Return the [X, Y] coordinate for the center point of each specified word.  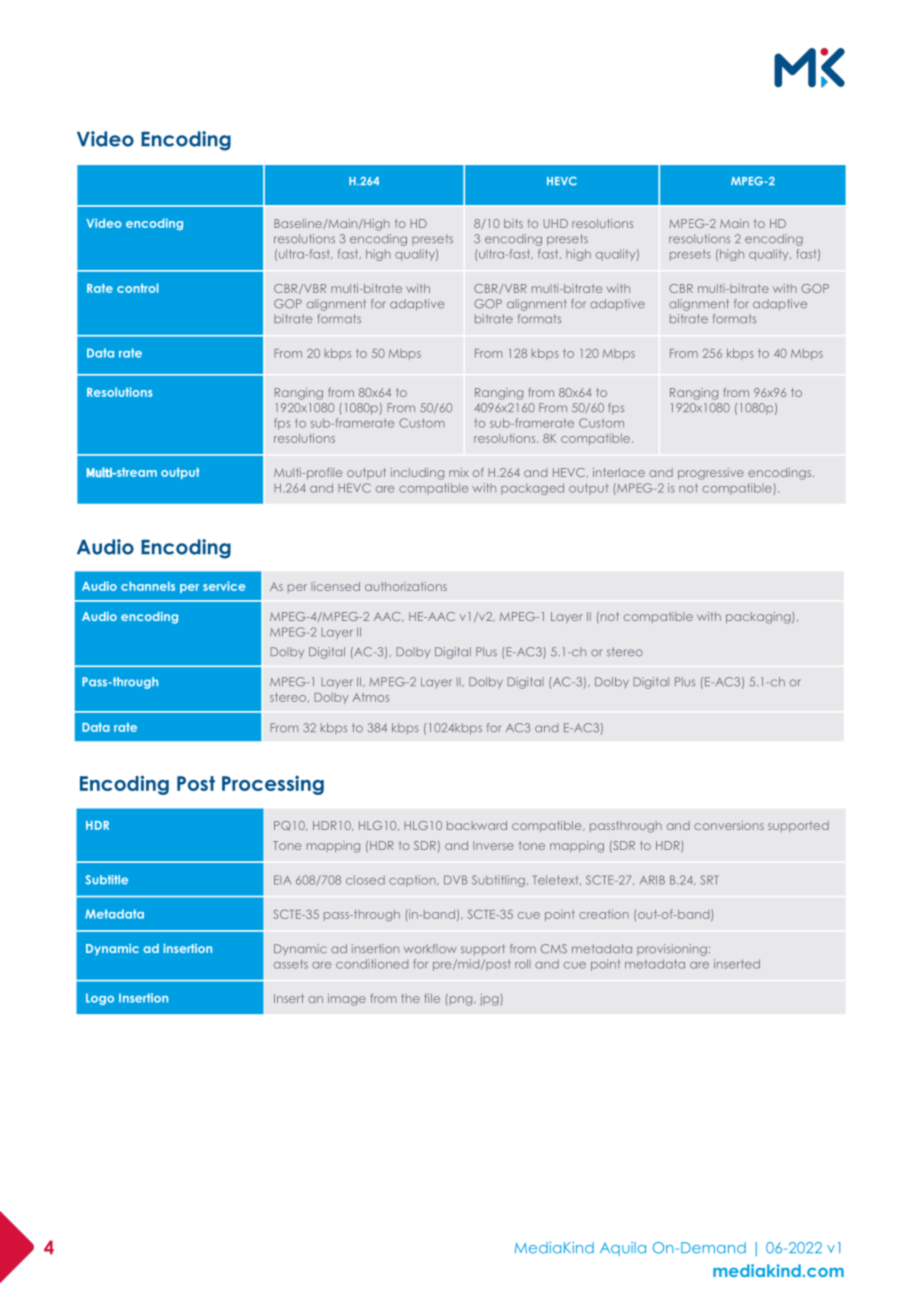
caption [413, 881]
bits [513, 223]
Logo [100, 999]
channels [148, 586]
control [137, 288]
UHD [556, 223]
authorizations [406, 586]
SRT [710, 880]
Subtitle [106, 880]
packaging [759, 618]
